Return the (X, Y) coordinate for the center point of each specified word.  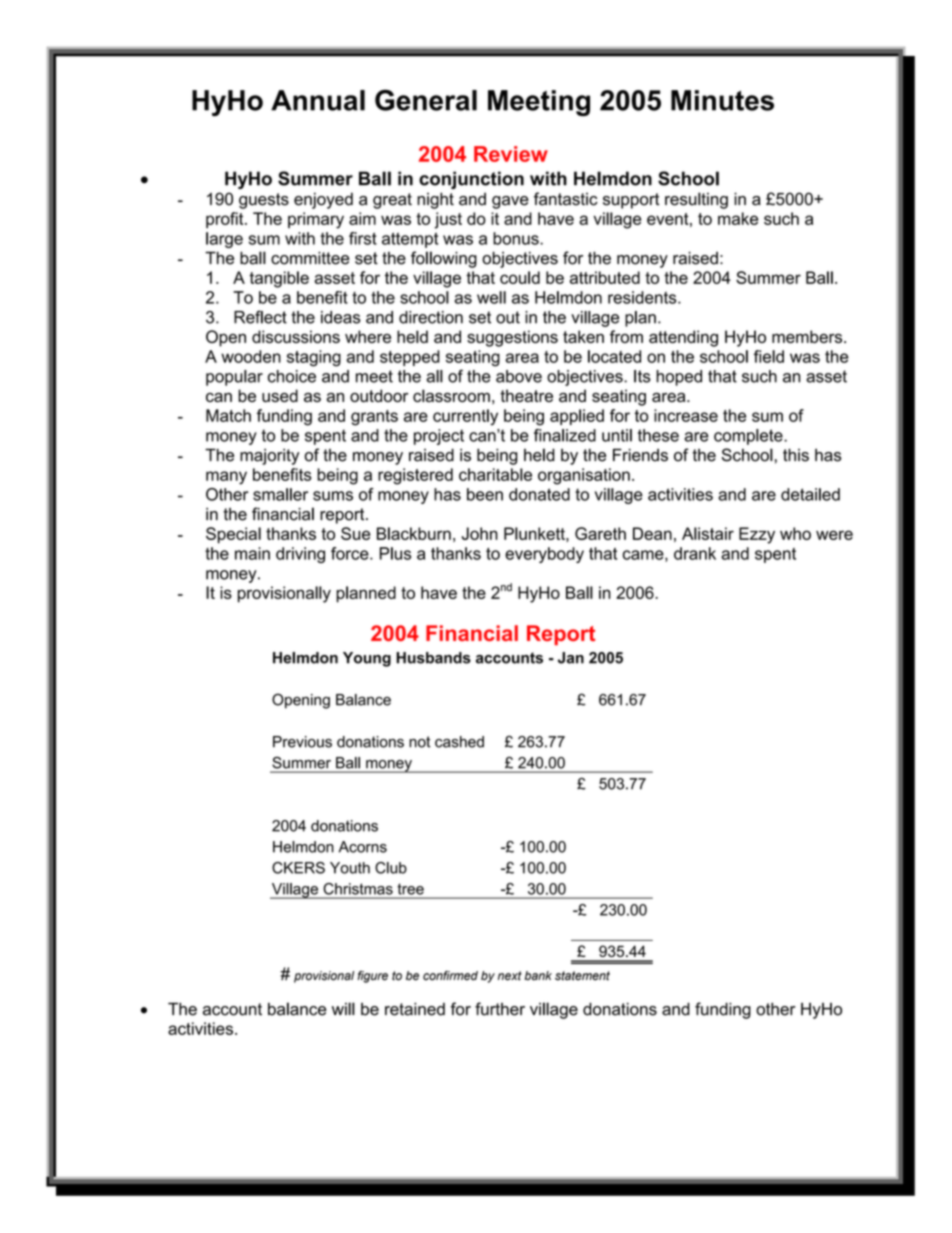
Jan (571, 658)
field (769, 356)
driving (300, 555)
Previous (302, 742)
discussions (296, 336)
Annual (318, 100)
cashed (459, 742)
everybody (544, 555)
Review (511, 154)
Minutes (722, 100)
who (795, 533)
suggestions (512, 338)
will (343, 1008)
